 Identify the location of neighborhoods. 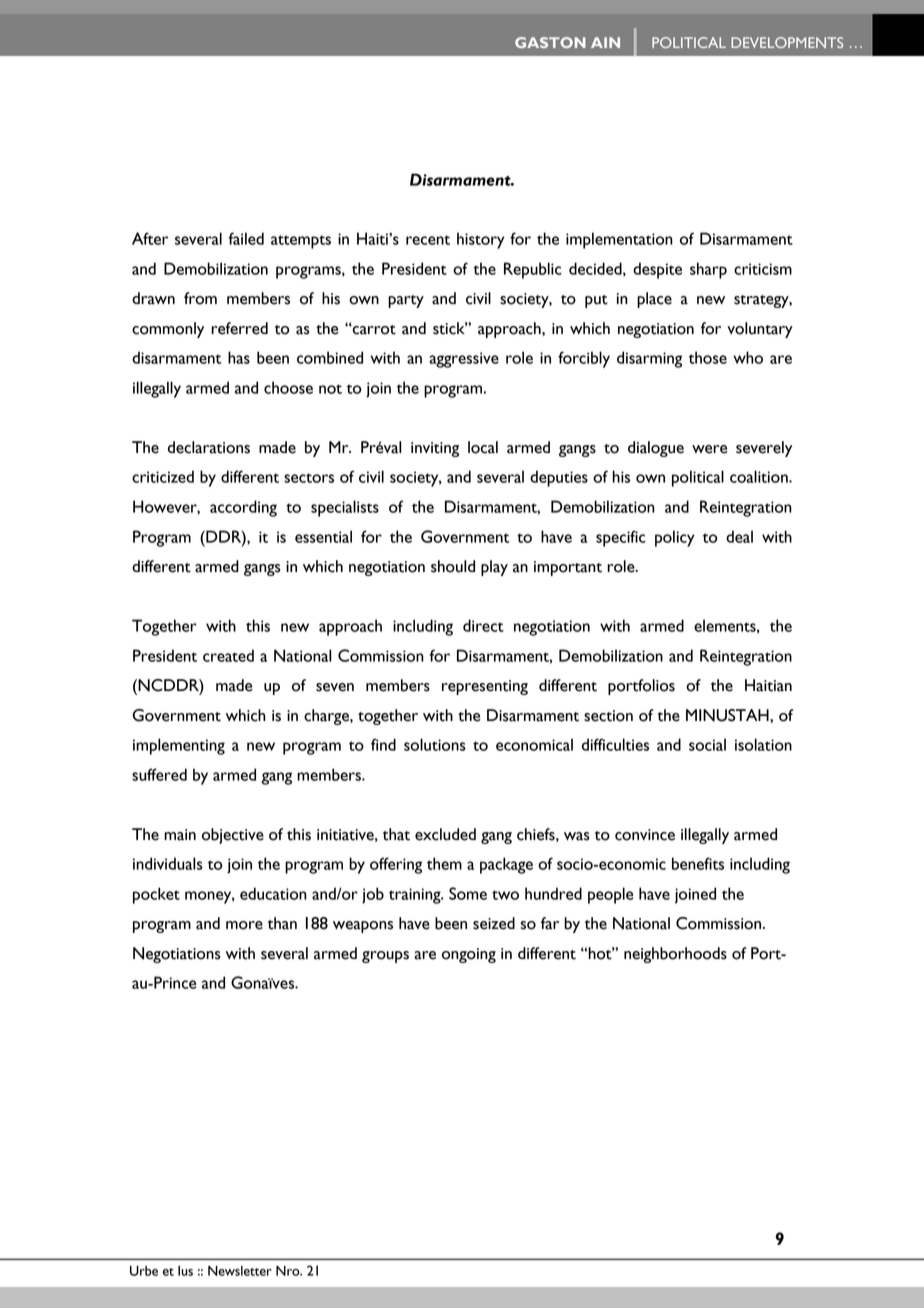
(675, 955).
